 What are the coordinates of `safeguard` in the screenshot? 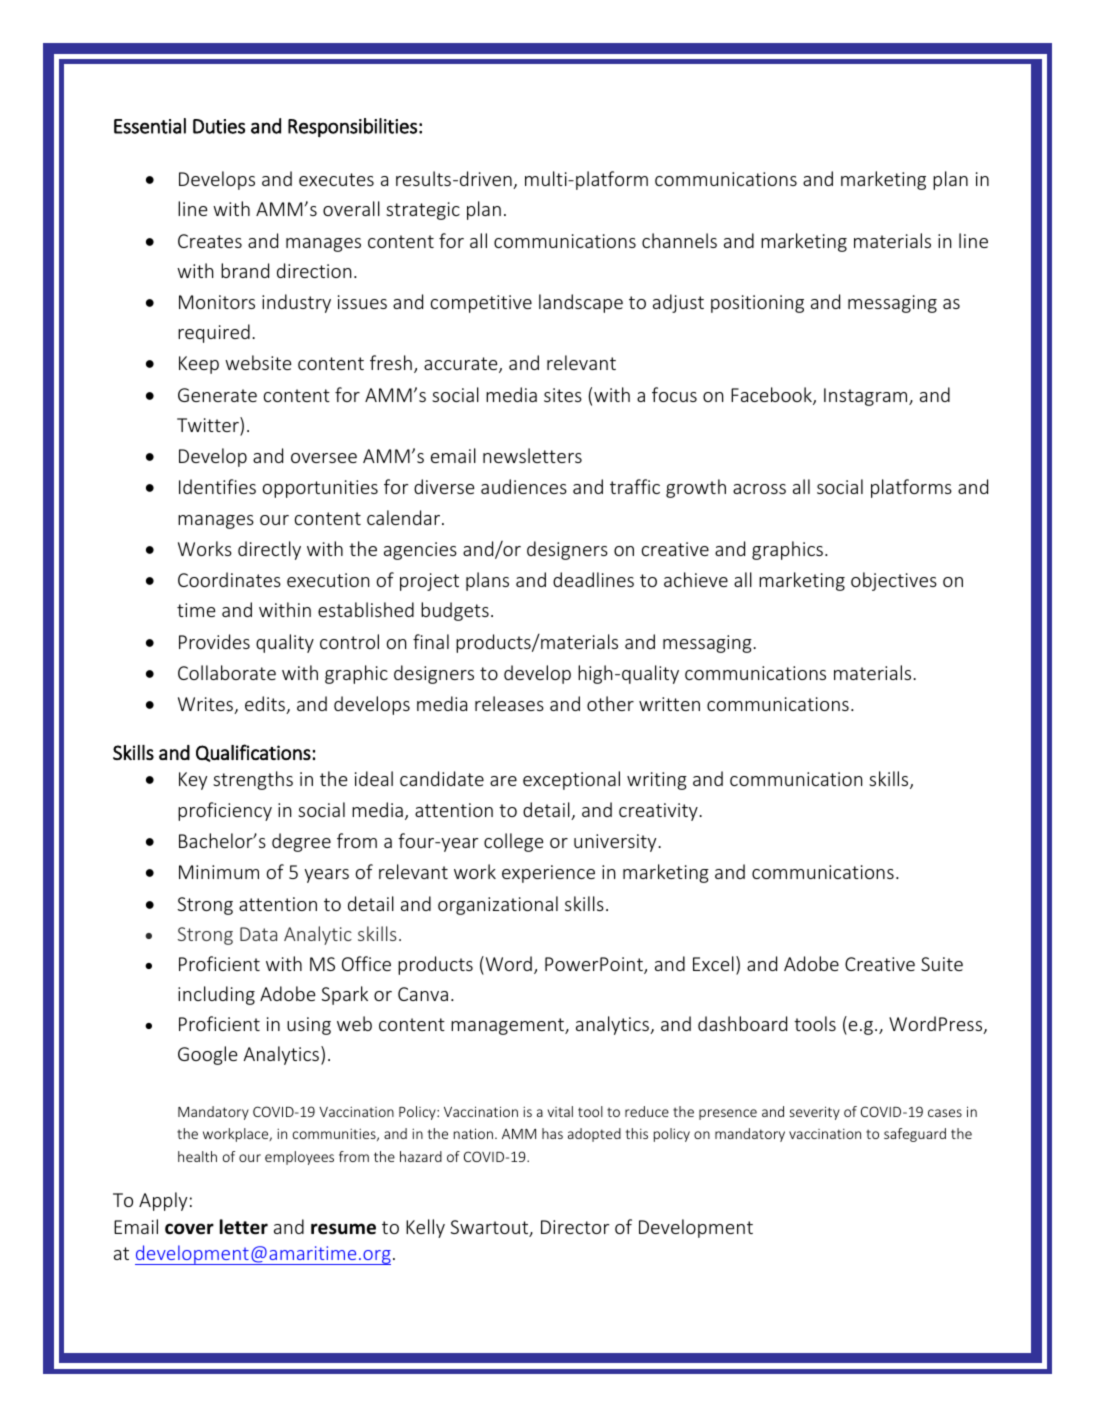 It's located at (915, 1135).
